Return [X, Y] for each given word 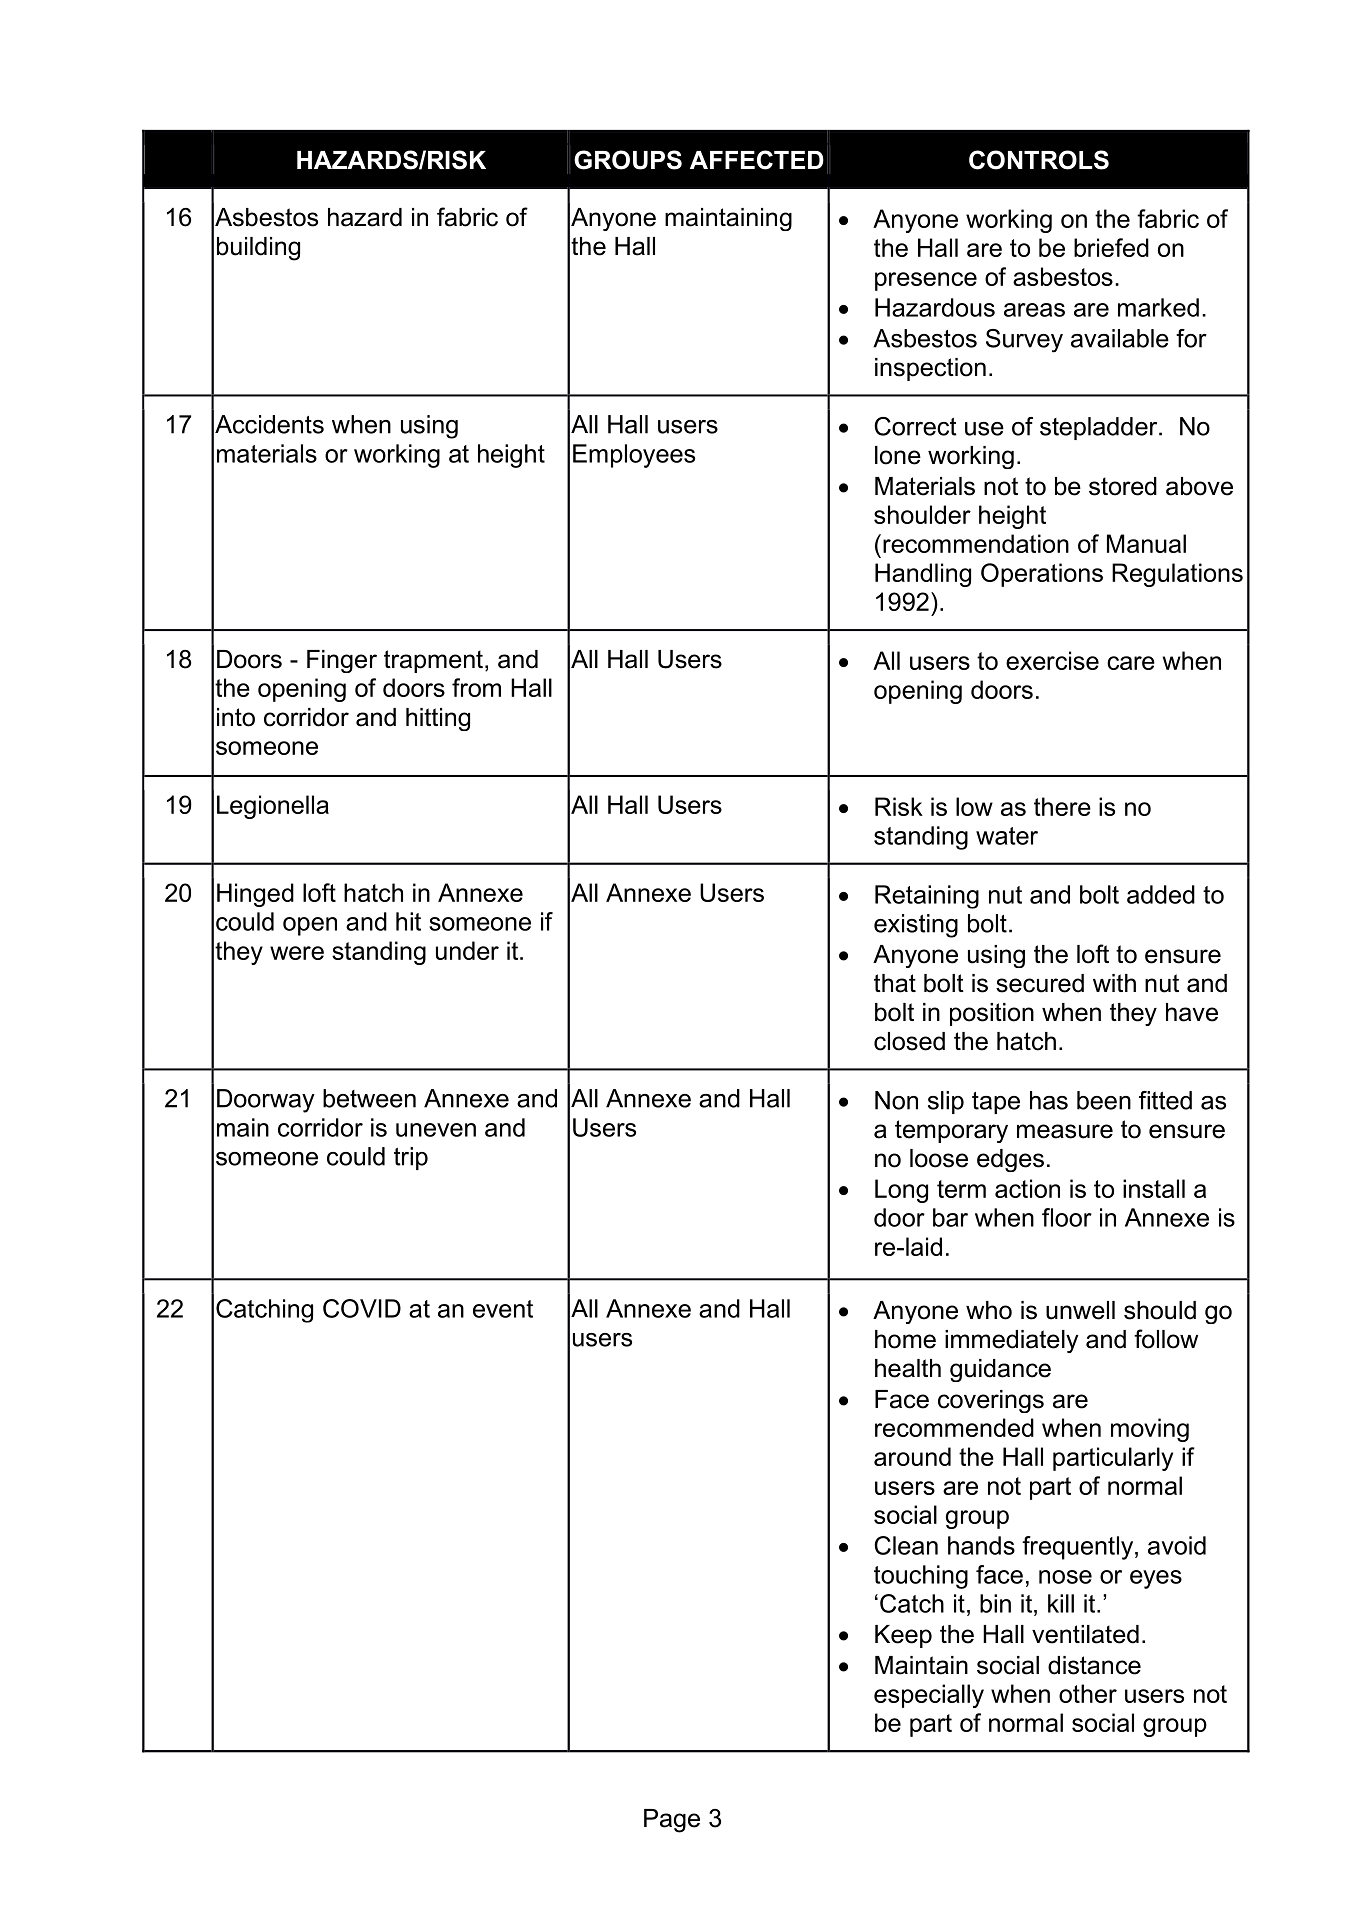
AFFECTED [757, 160]
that [895, 983]
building [258, 249]
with [1114, 983]
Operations [1042, 575]
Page [672, 1821]
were [297, 953]
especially [929, 1696]
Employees [634, 456]
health [908, 1368]
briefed [1111, 247]
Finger [342, 661]
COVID [362, 1308]
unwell [1080, 1310]
